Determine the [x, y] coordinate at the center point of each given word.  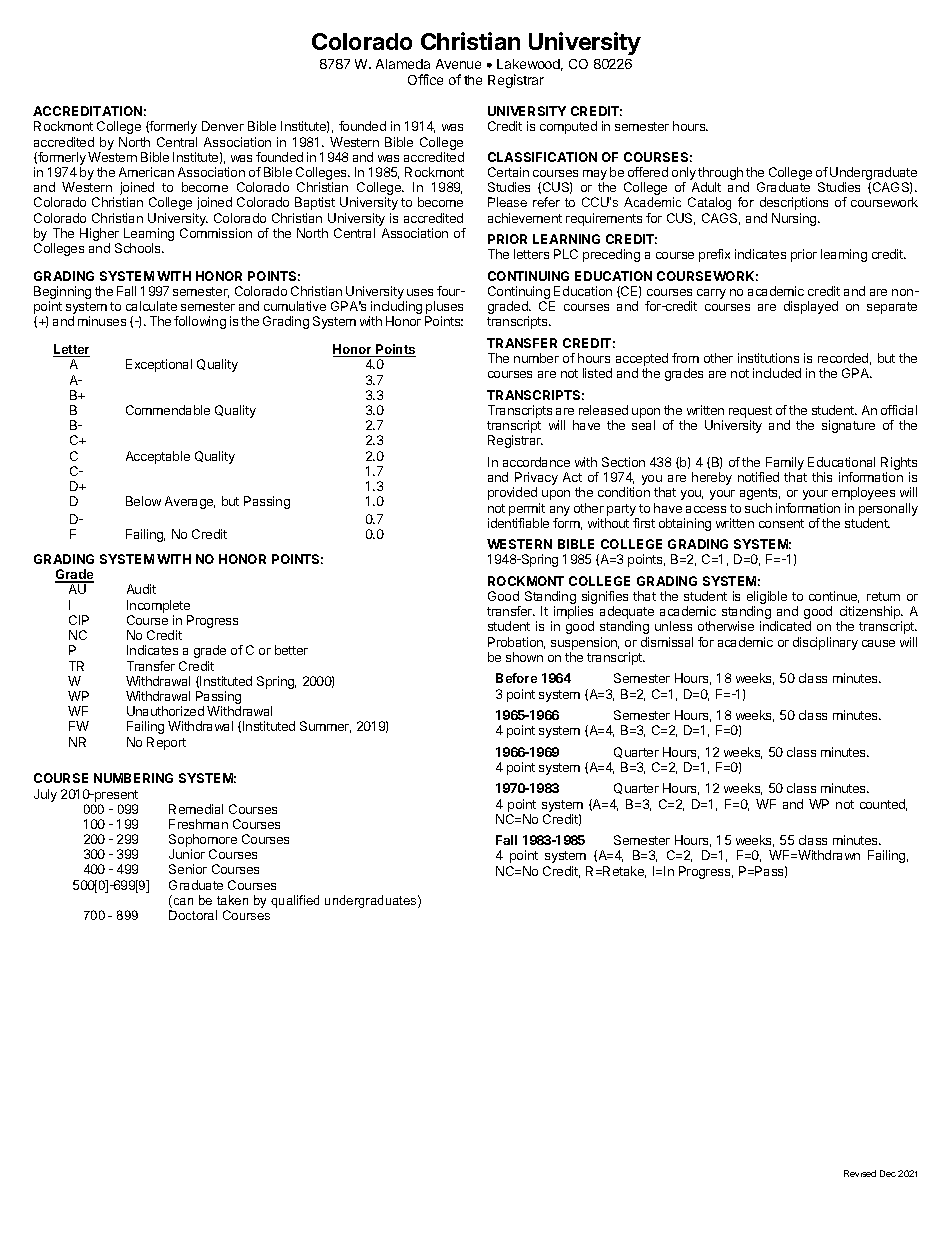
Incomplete [158, 606]
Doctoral [193, 915]
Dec [888, 1173]
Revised [860, 1173]
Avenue [458, 64]
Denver [223, 126]
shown [524, 657]
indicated [785, 626]
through [720, 175]
